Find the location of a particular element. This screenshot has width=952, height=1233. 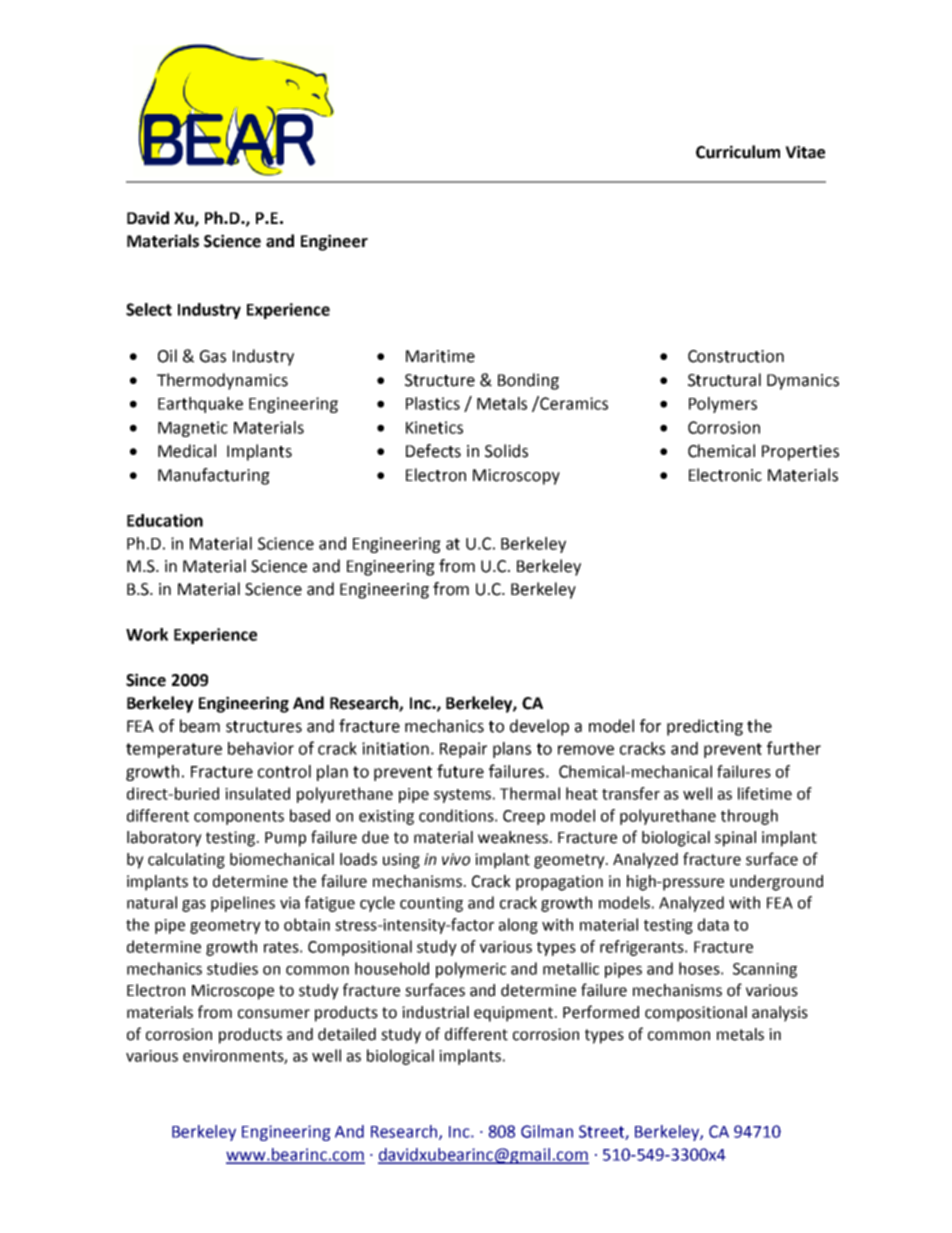

Curriculum is located at coordinates (738, 152).
